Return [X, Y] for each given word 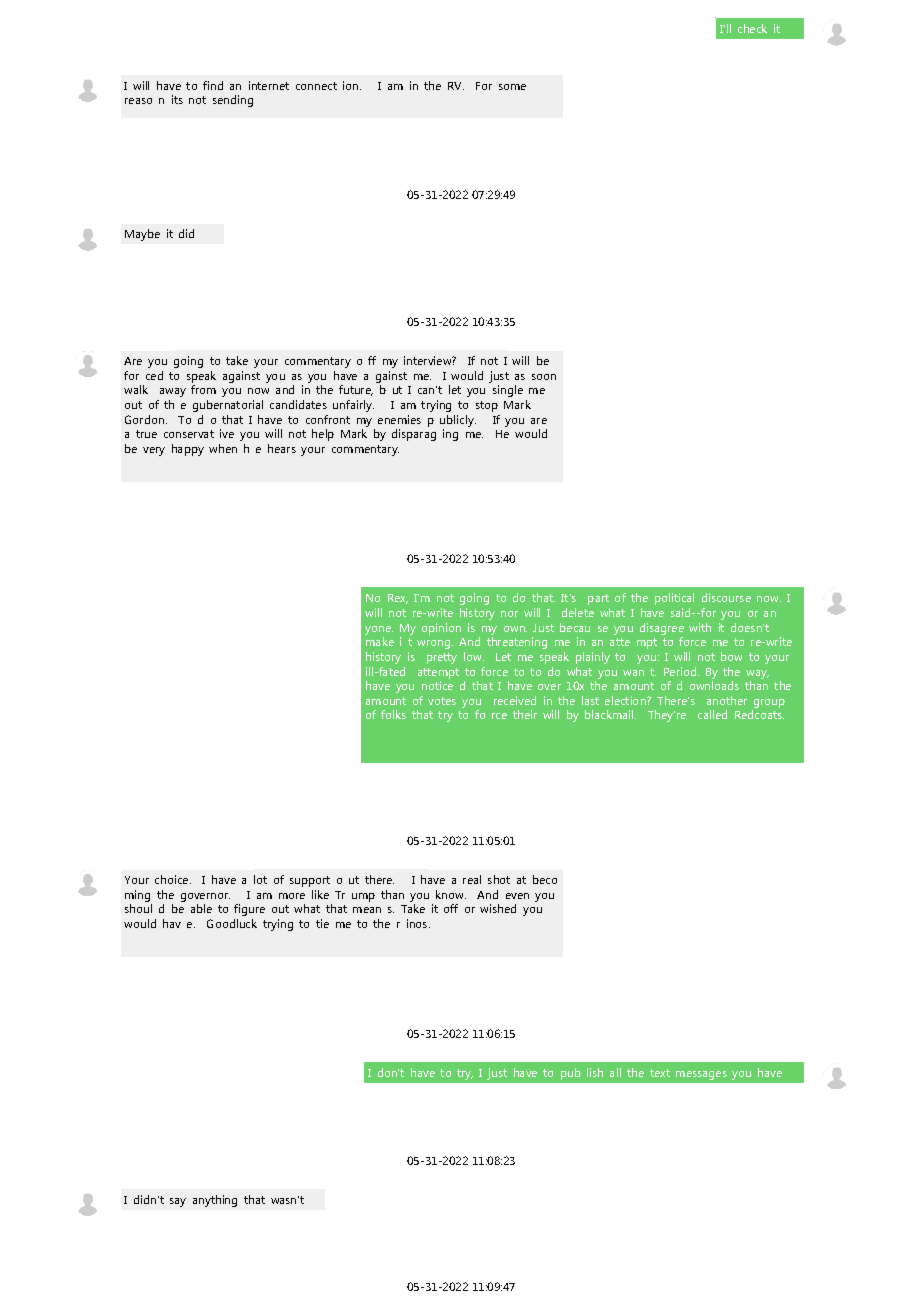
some [512, 87]
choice [173, 879]
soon [544, 377]
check [752, 28]
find [213, 85]
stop [487, 406]
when [223, 448]
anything [215, 1201]
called [712, 714]
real [472, 879]
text [660, 1073]
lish [595, 1072]
